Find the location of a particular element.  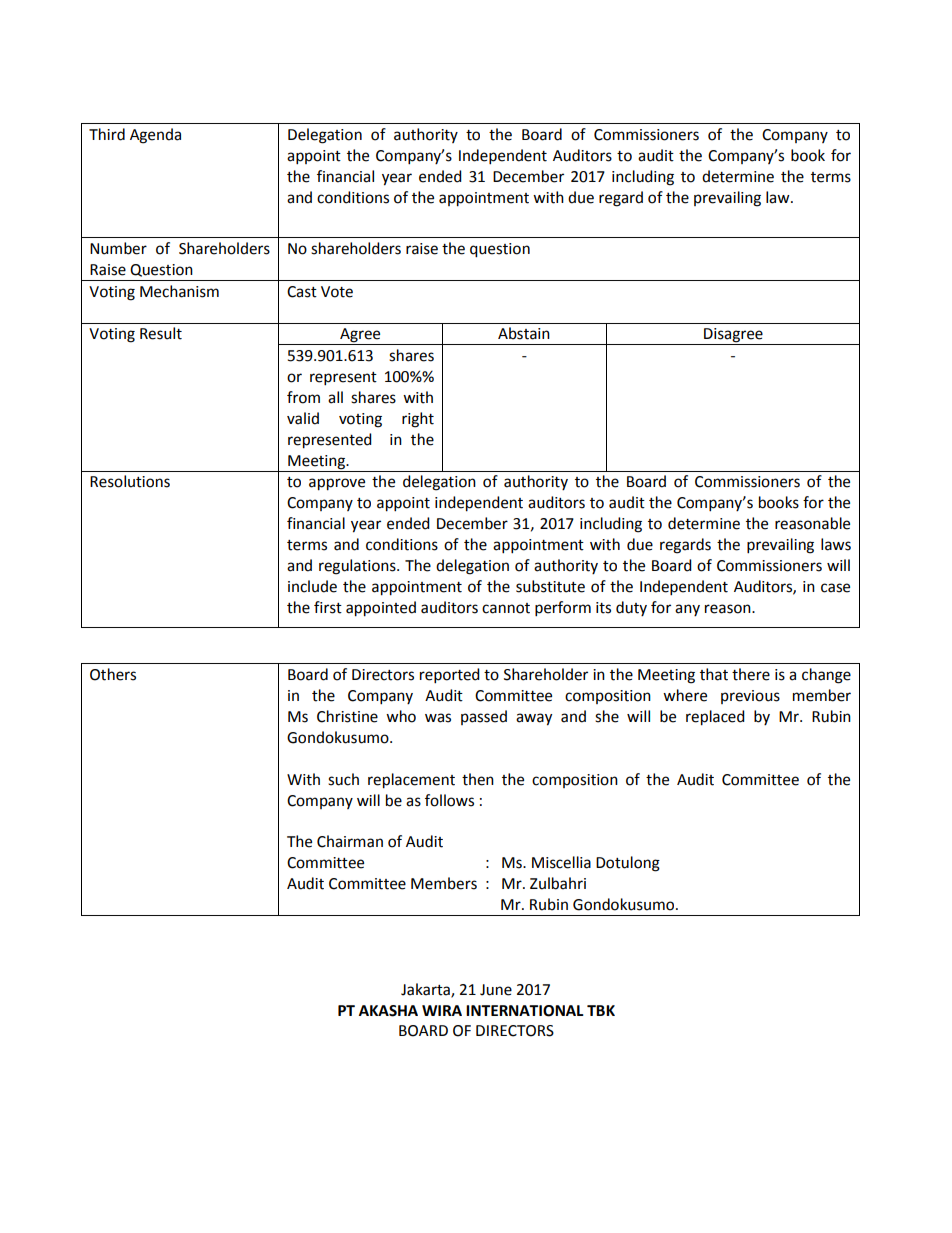

laws is located at coordinates (836, 544).
